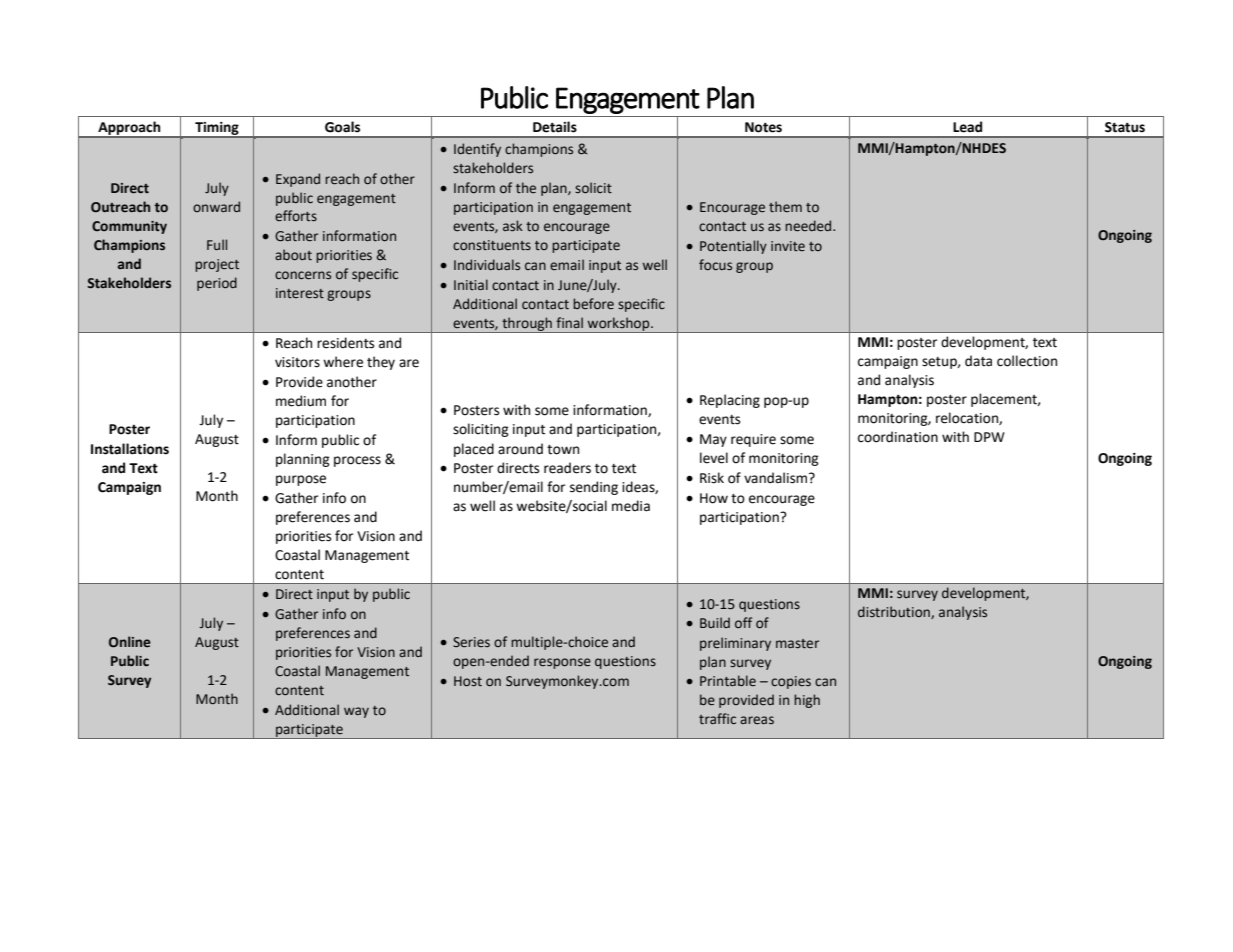 The image size is (1233, 952). I want to click on Details, so click(555, 127).
